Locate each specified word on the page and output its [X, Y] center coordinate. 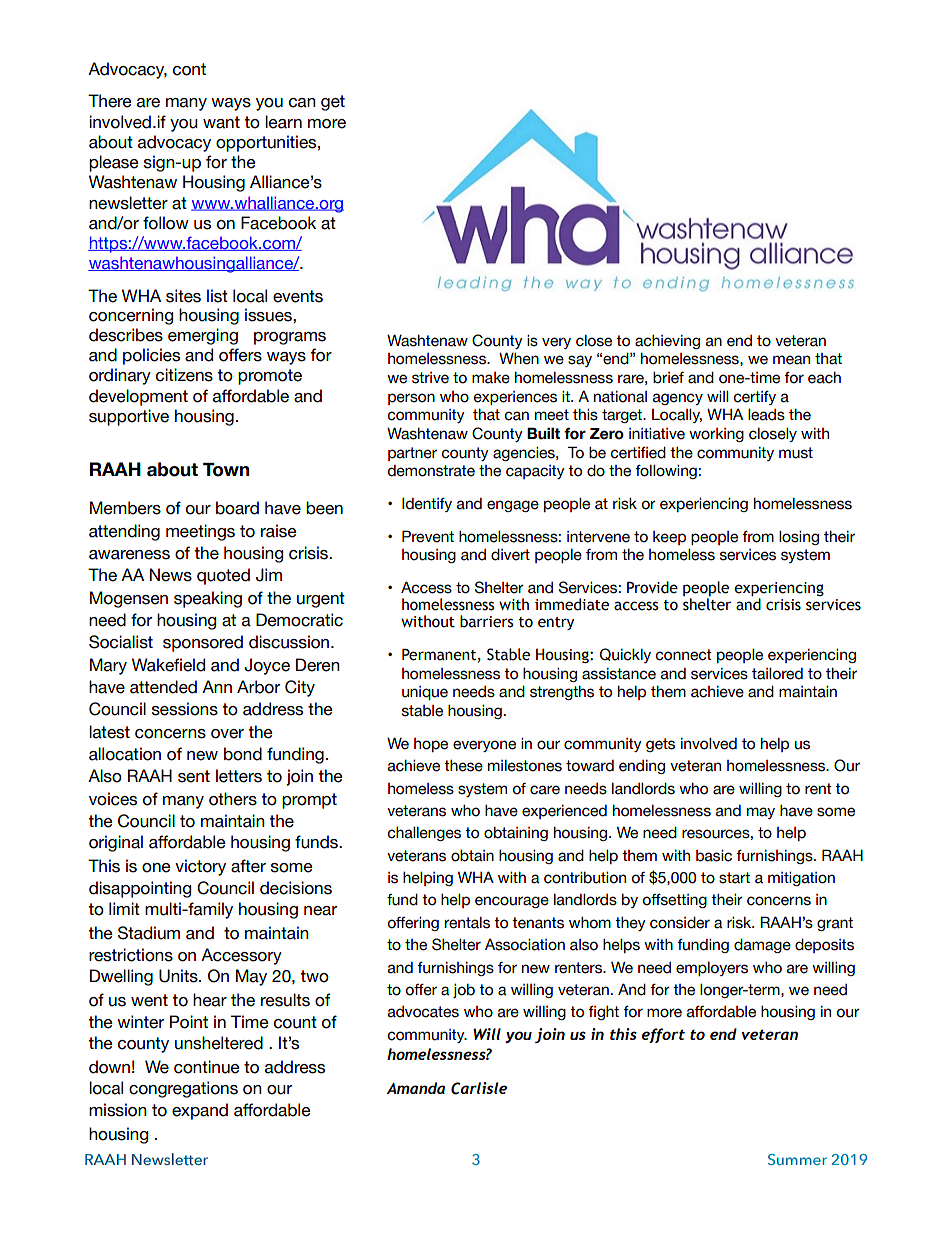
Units [179, 976]
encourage [512, 902]
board [237, 508]
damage [762, 946]
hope [431, 745]
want [221, 122]
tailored [777, 674]
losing [799, 538]
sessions [185, 709]
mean [791, 360]
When [519, 358]
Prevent [428, 536]
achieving [667, 342]
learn [283, 122]
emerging [203, 336]
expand [200, 1111]
